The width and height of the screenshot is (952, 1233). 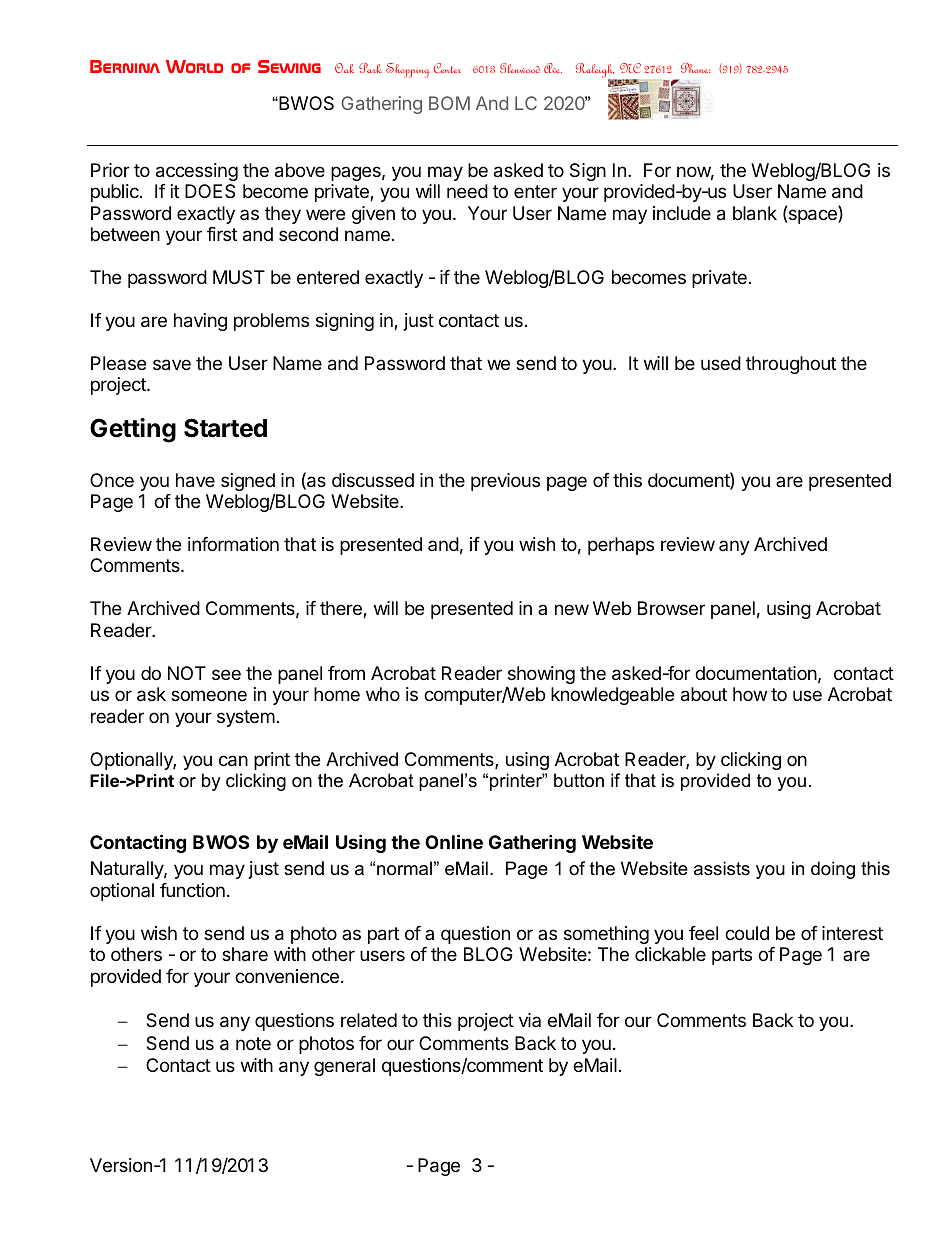 What do you see at coordinates (530, 1020) in the screenshot?
I see `via` at bounding box center [530, 1020].
